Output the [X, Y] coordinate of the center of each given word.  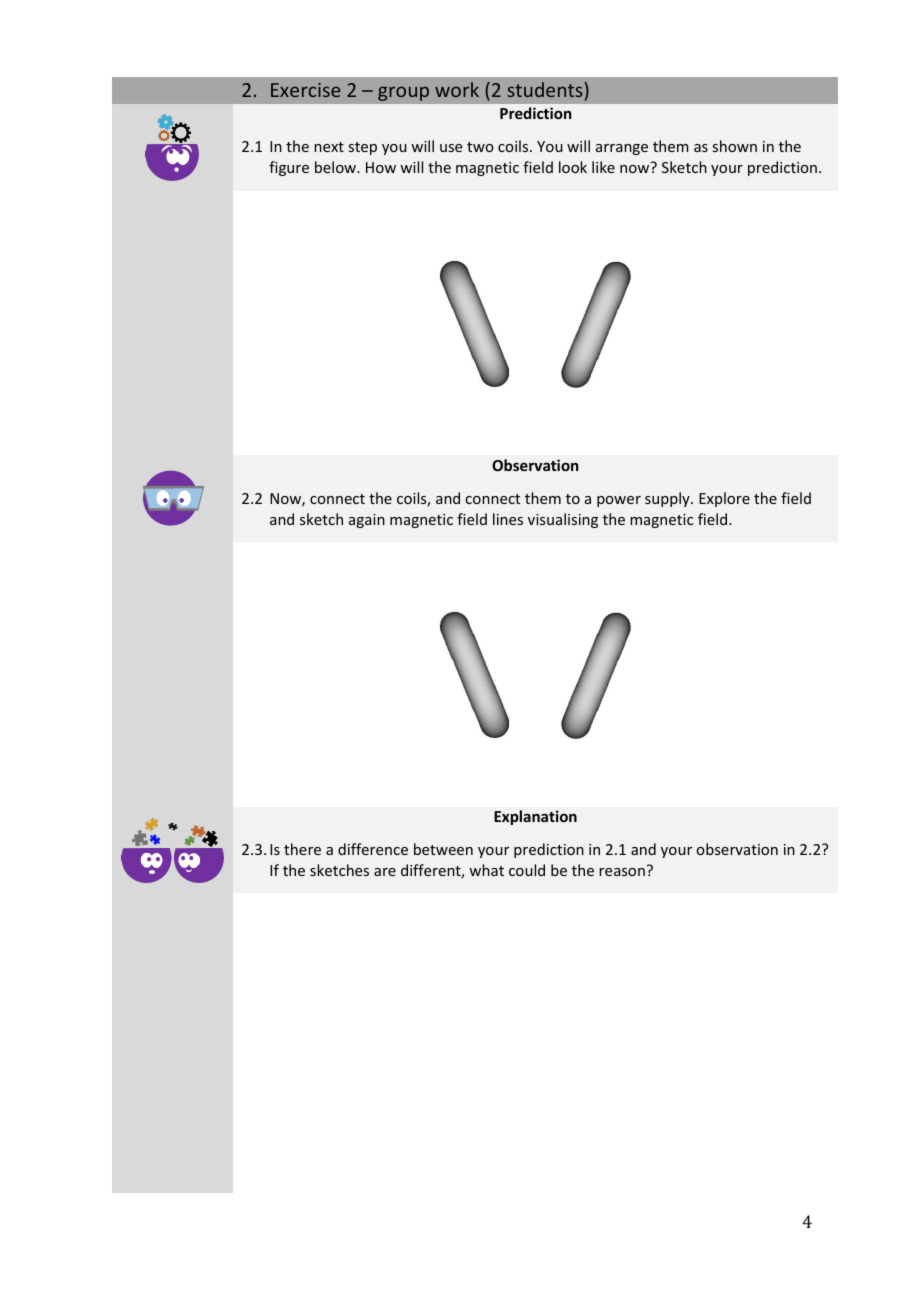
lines [508, 519]
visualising [563, 520]
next [329, 147]
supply [668, 499]
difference [373, 849]
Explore [724, 499]
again [367, 521]
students [546, 89]
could [527, 870]
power [619, 501]
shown [735, 146]
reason [622, 872]
